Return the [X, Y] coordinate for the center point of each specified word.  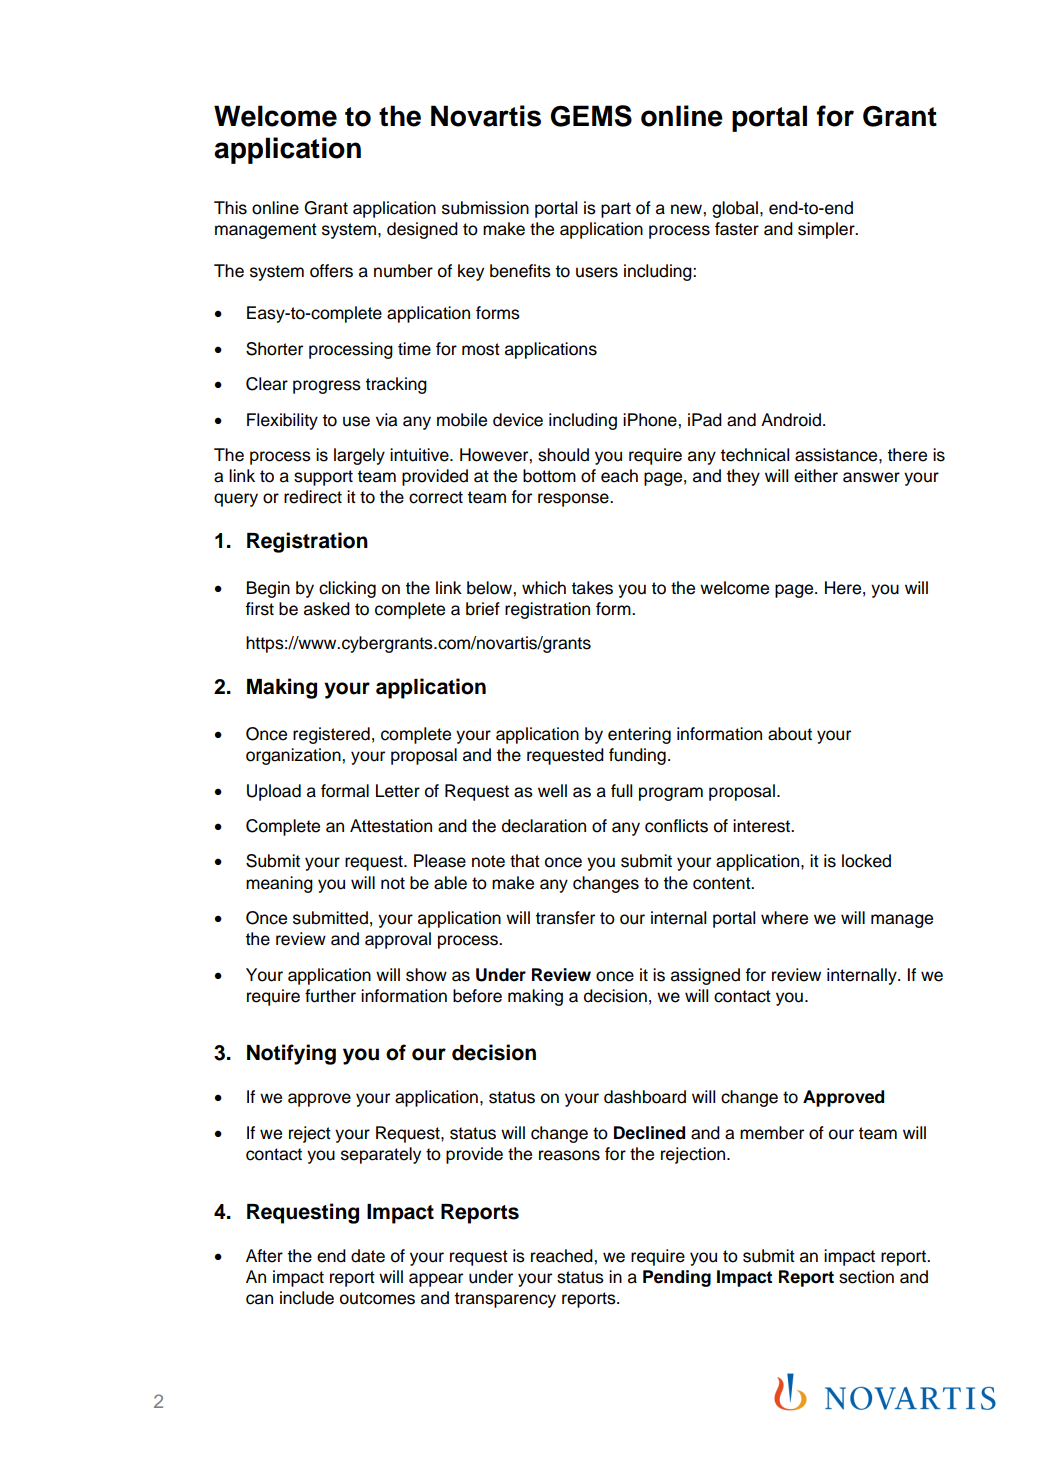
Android [791, 420]
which [544, 588]
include [307, 1298]
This [230, 208]
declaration [544, 826]
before [477, 996]
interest [763, 826]
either [816, 476]
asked [327, 609]
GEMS [591, 116]
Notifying [291, 1054]
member [772, 1133]
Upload [274, 792]
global [735, 209]
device [518, 420]
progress [327, 387]
